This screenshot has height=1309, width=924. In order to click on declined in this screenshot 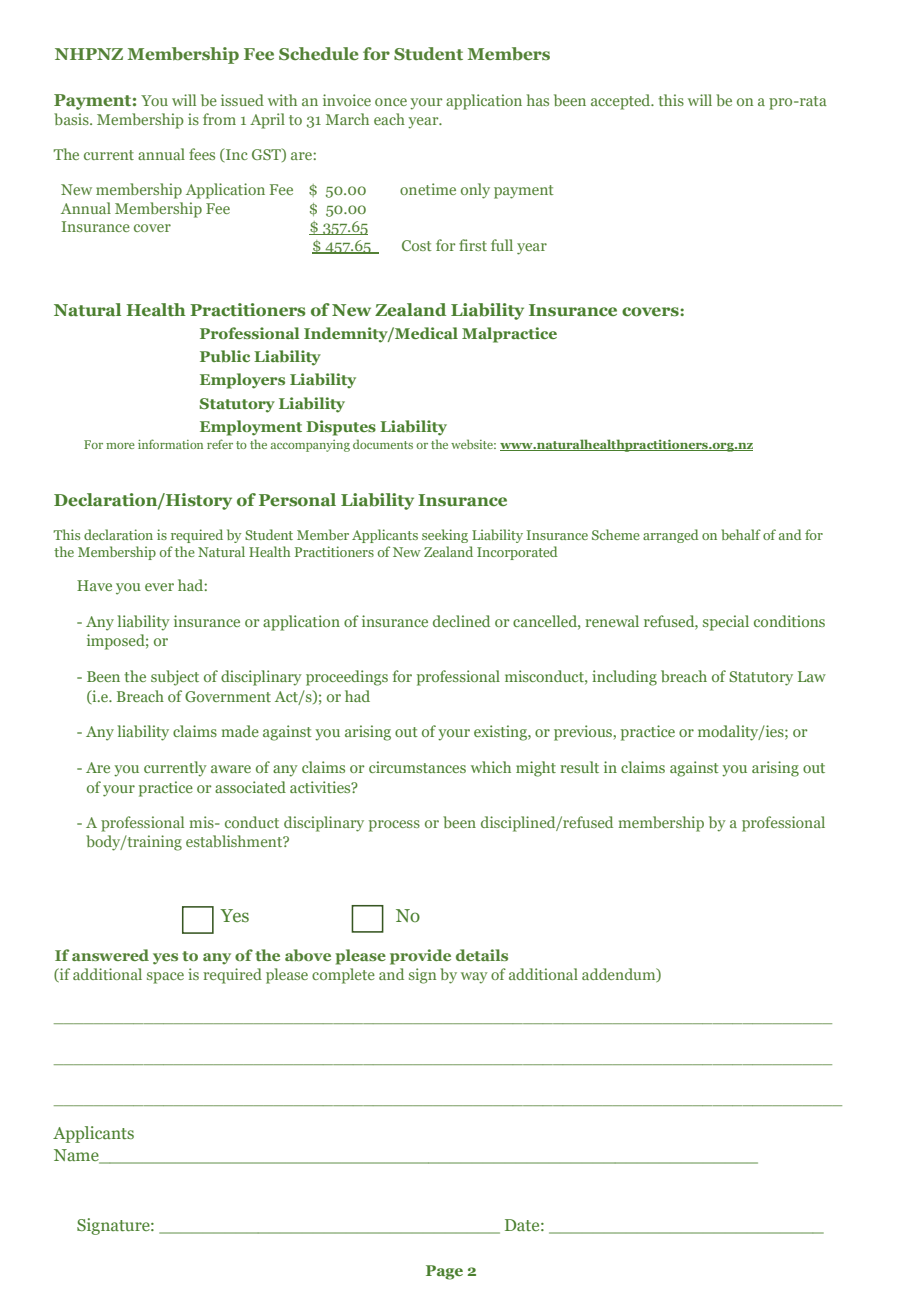, I will do `click(461, 621)`.
